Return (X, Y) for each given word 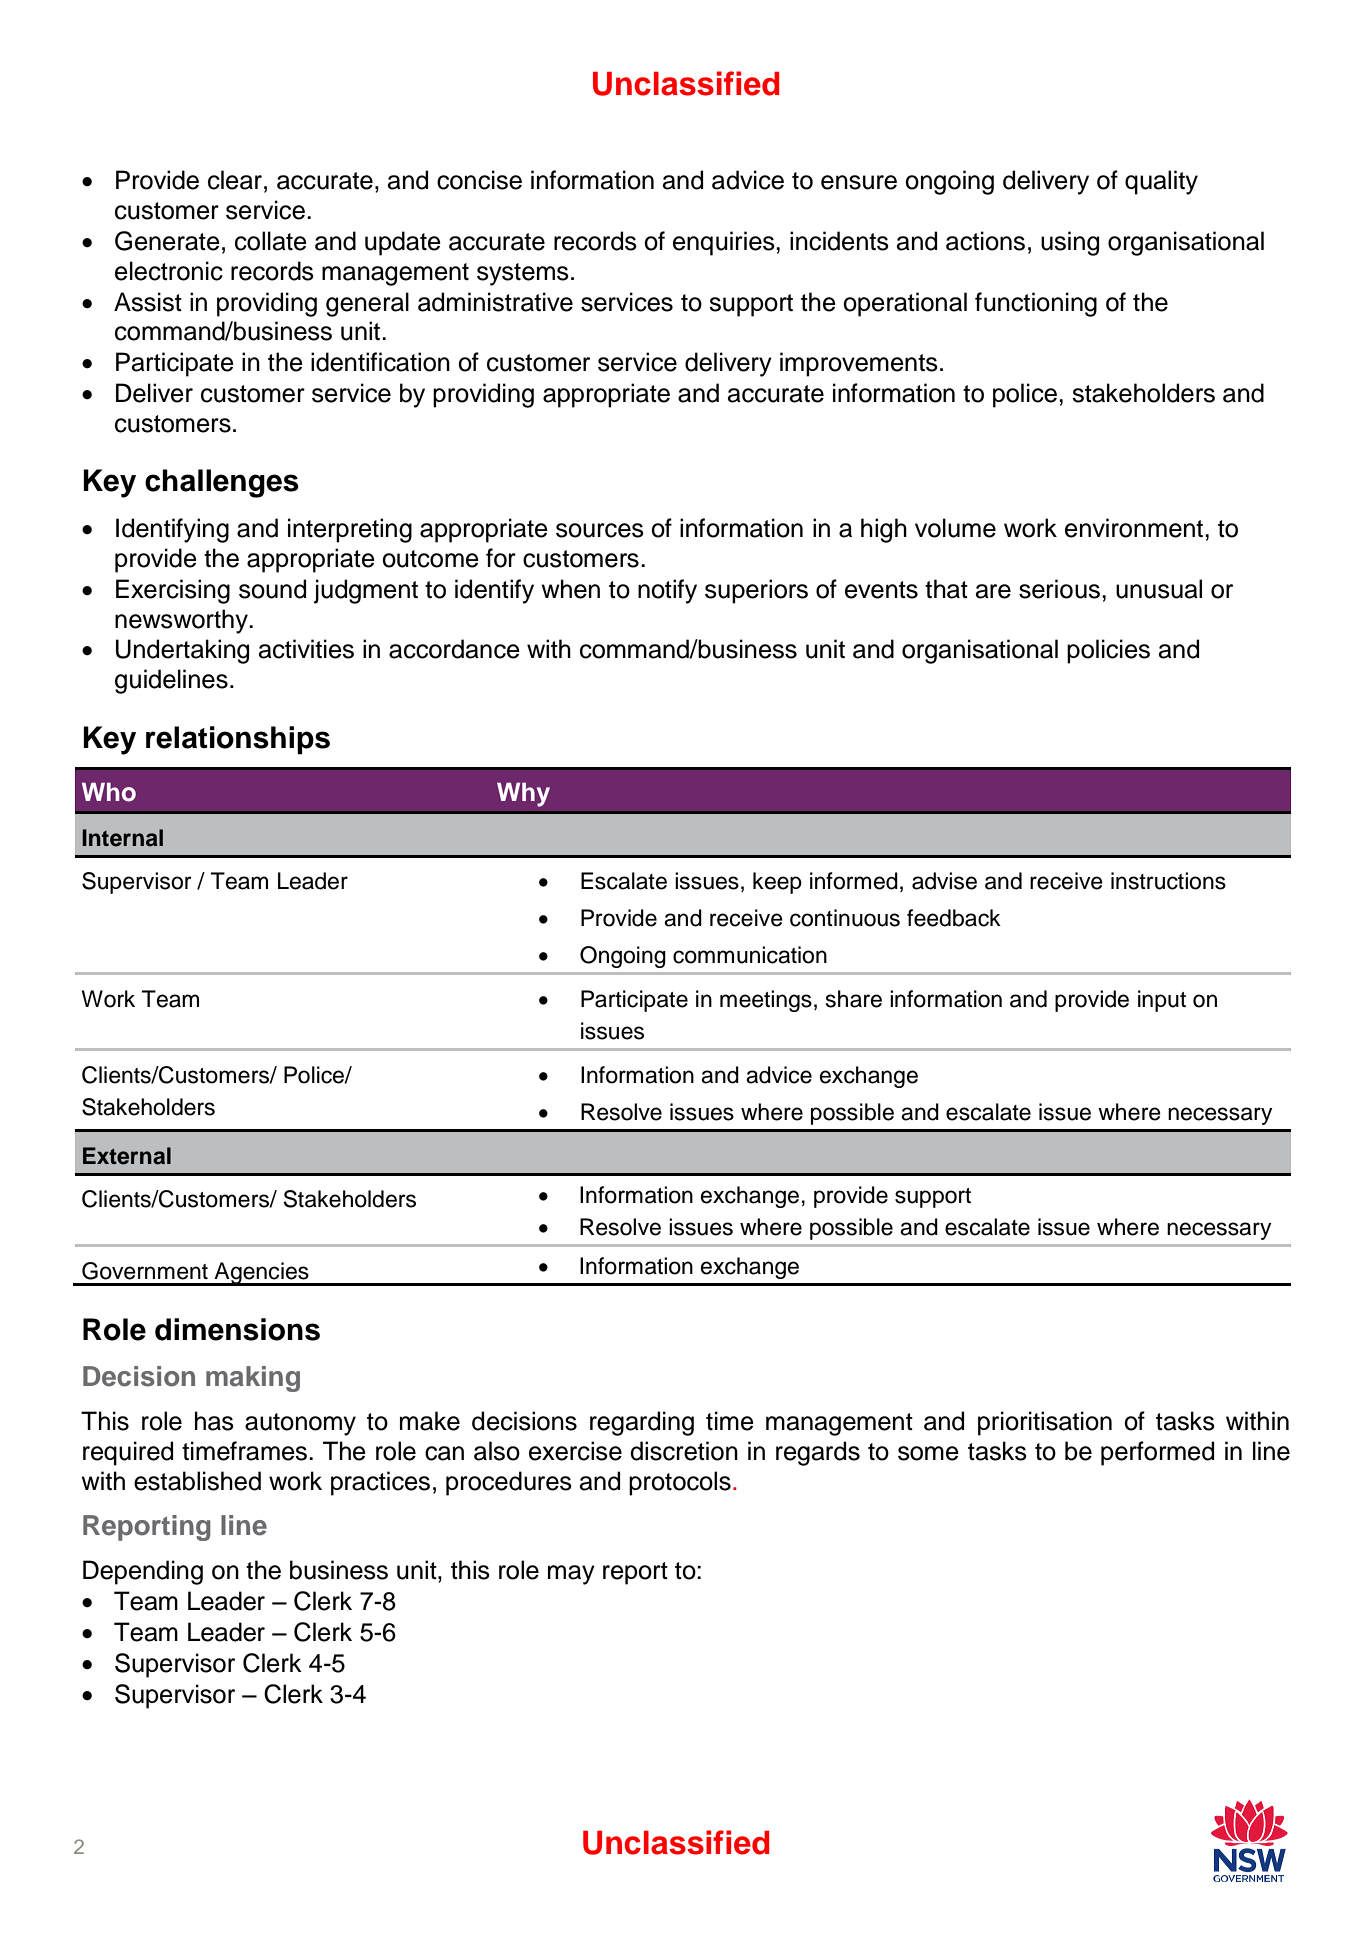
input (1162, 1001)
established (197, 1481)
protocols (680, 1483)
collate (271, 241)
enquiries (725, 243)
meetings (766, 1001)
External (127, 1156)
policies (1108, 651)
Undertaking (182, 651)
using (1070, 243)
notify (667, 591)
